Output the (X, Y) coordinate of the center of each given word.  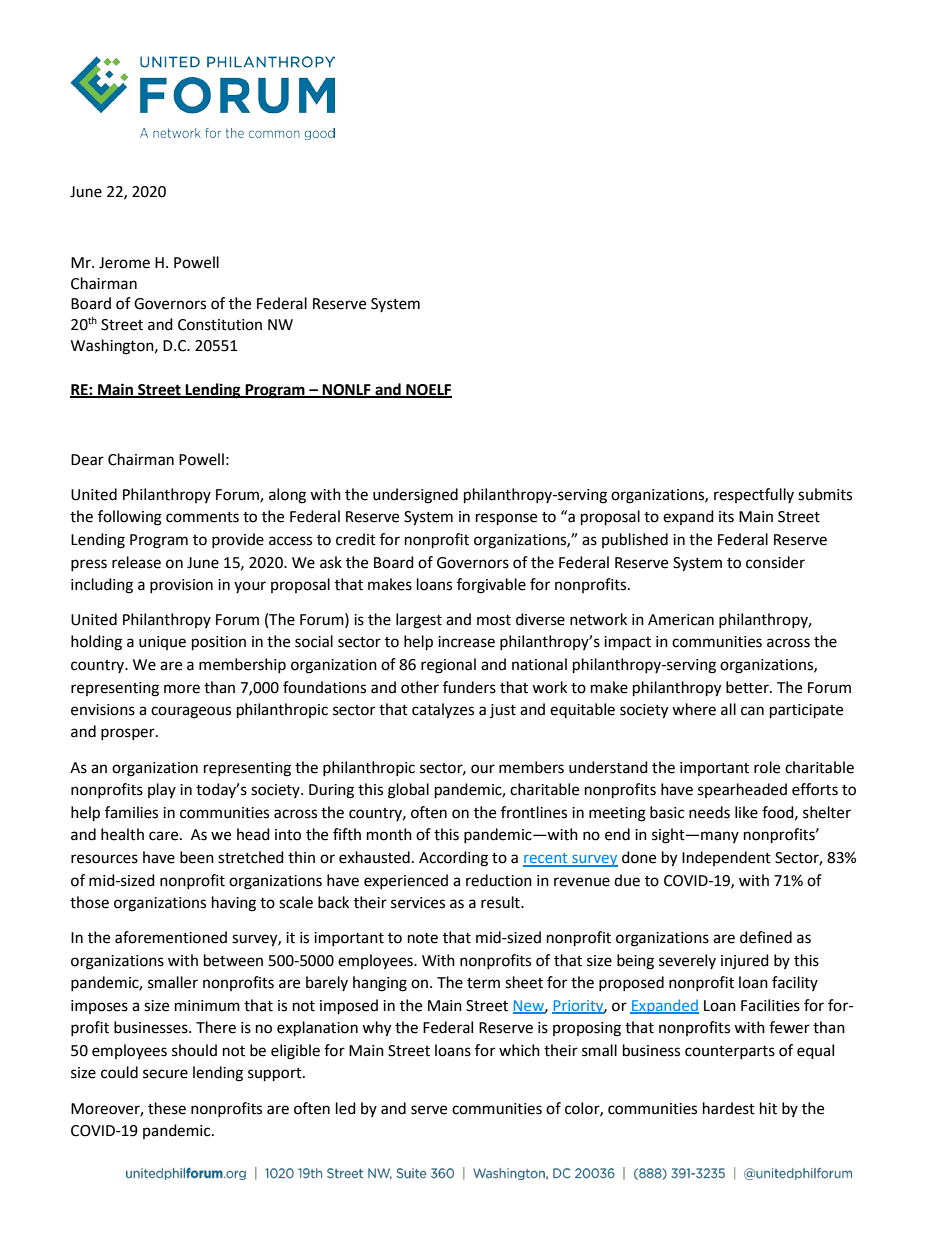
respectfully (754, 495)
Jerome (124, 263)
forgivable (491, 586)
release (136, 562)
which (519, 1050)
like (746, 812)
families (131, 812)
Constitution (220, 325)
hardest (729, 1108)
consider (775, 562)
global (408, 791)
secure (165, 1074)
